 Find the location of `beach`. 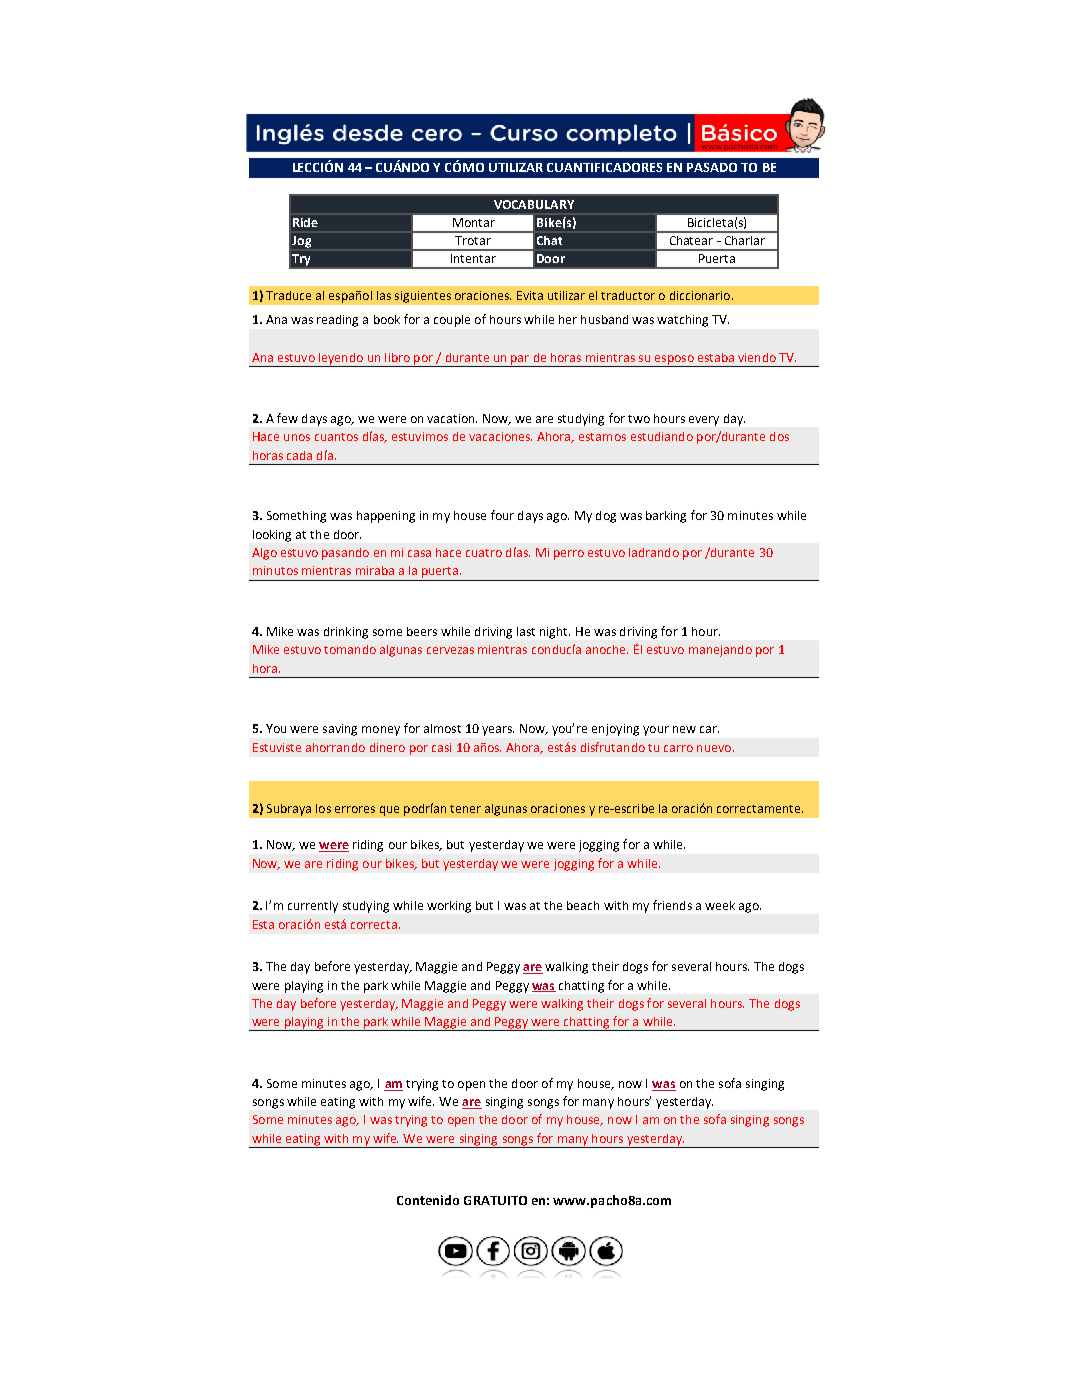

beach is located at coordinates (583, 905).
